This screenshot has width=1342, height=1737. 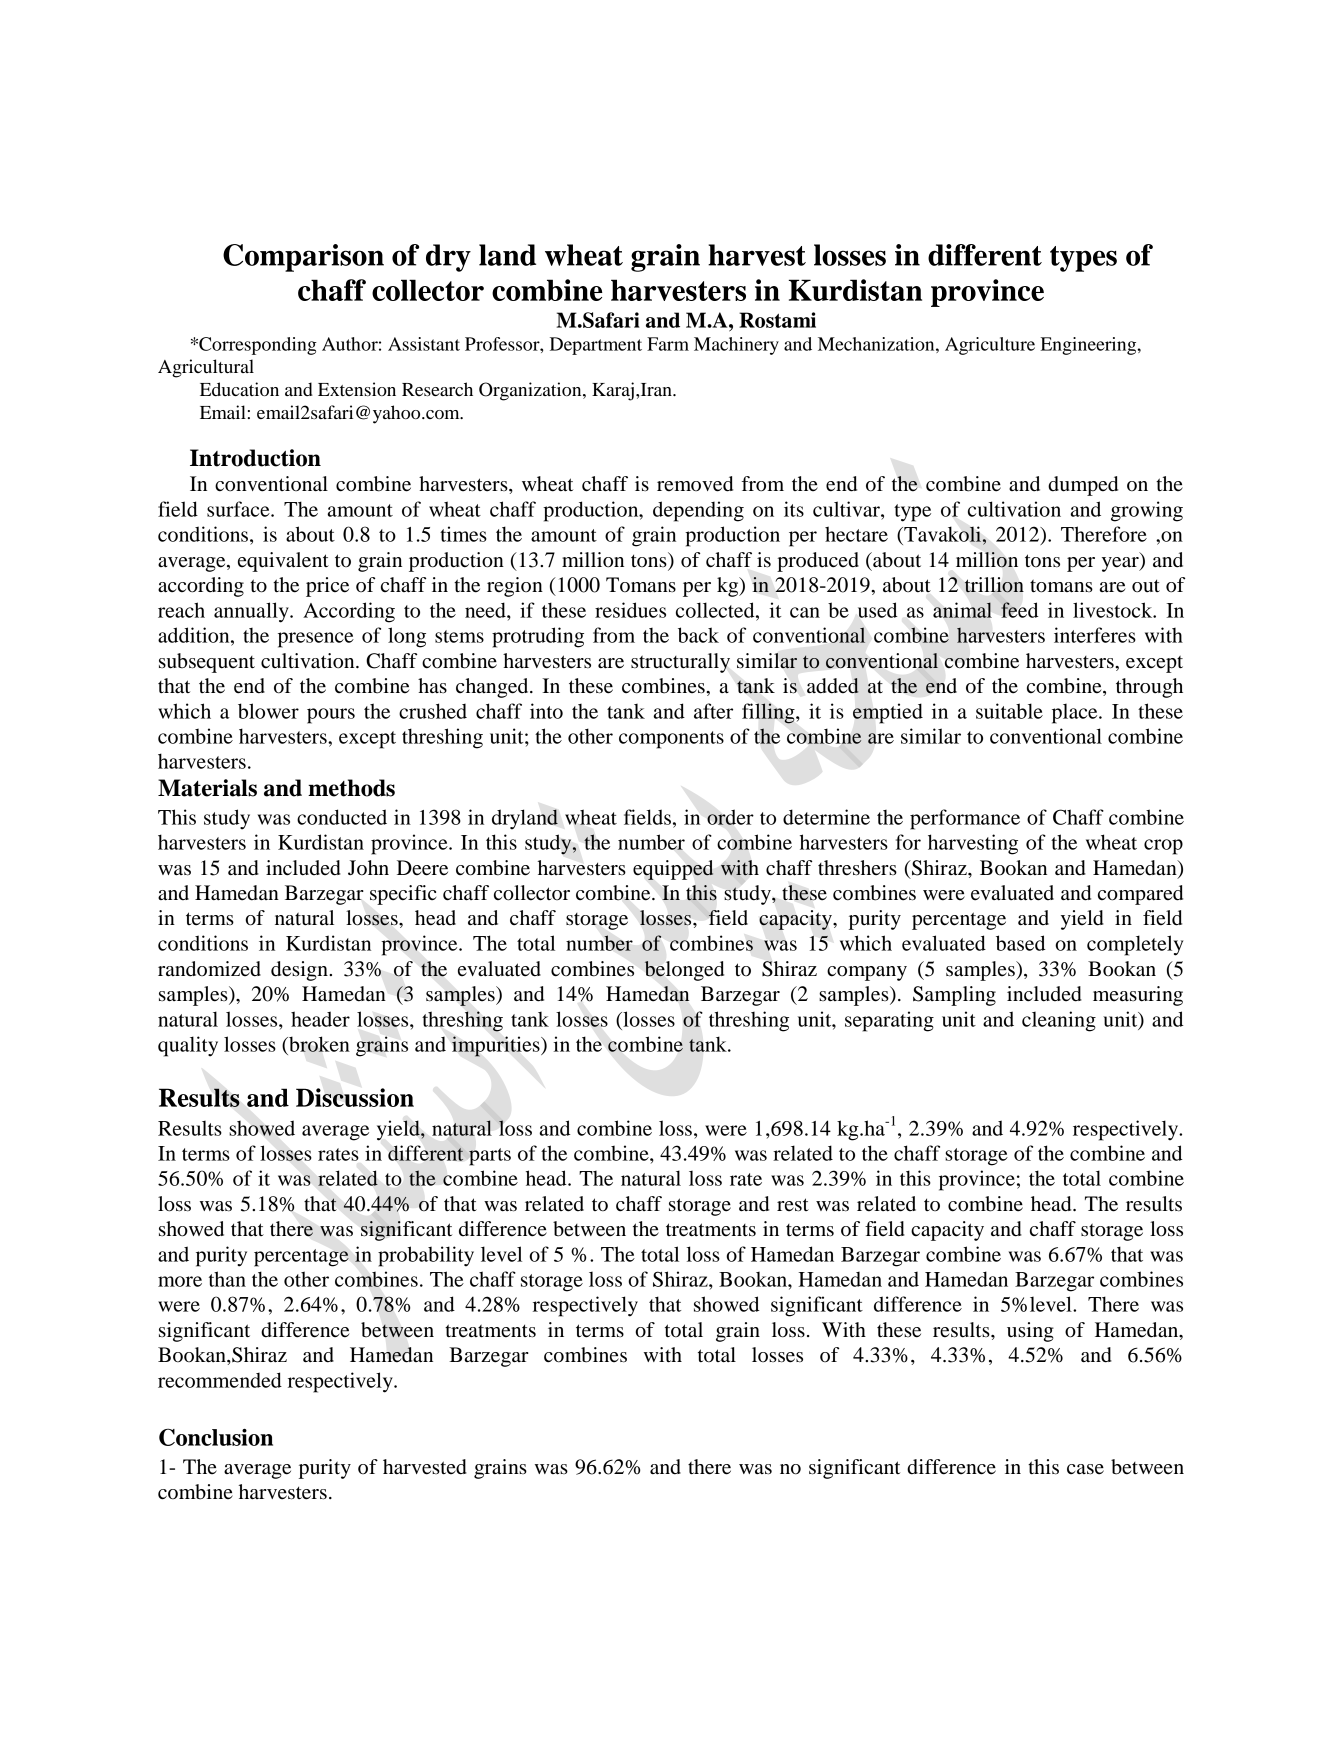 What do you see at coordinates (426, 1256) in the screenshot?
I see `probability` at bounding box center [426, 1256].
